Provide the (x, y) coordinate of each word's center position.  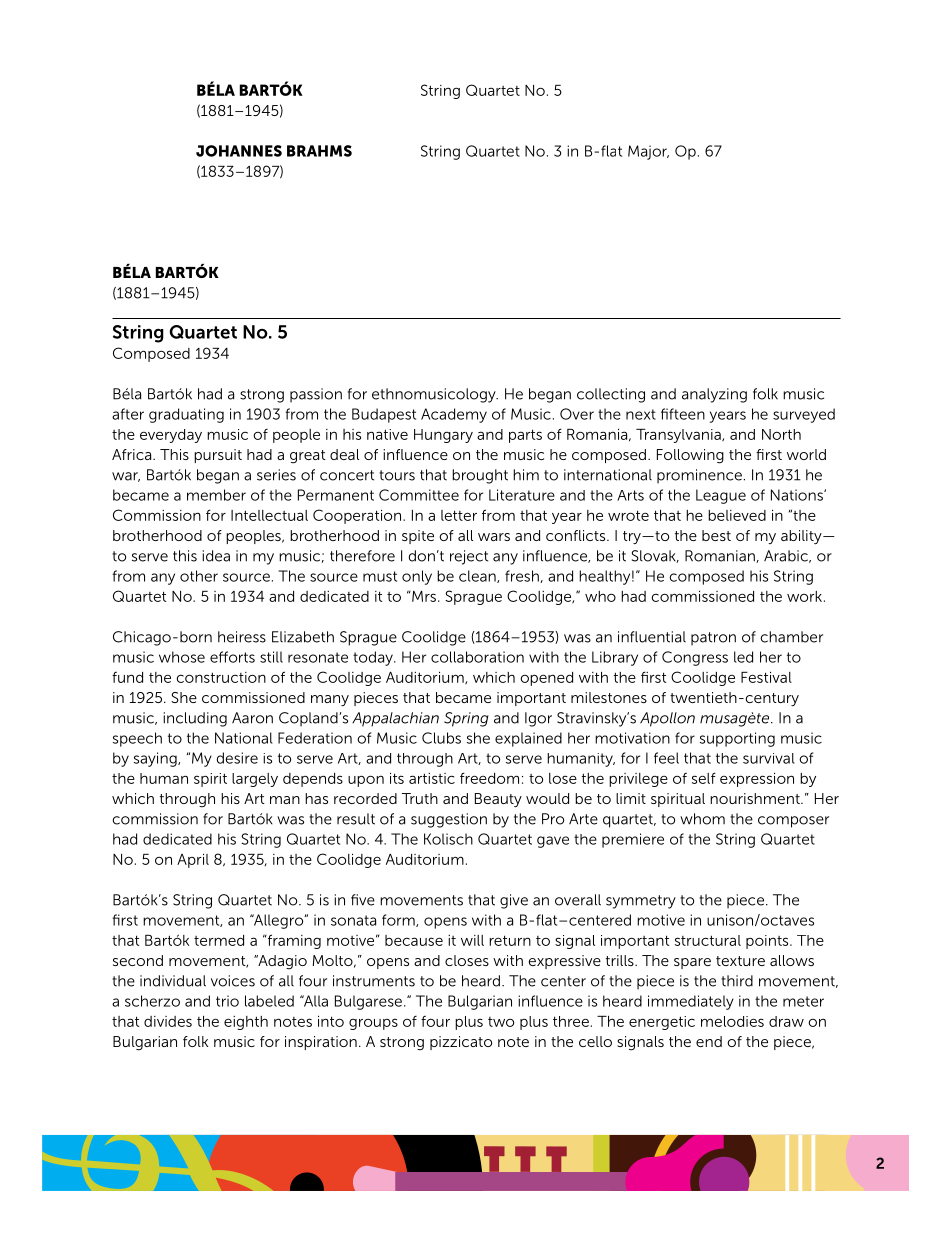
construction (221, 677)
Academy (454, 415)
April (193, 861)
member (216, 495)
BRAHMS (319, 151)
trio (227, 1001)
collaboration (477, 657)
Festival (766, 677)
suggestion (449, 820)
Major (648, 152)
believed (737, 515)
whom (702, 819)
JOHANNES (239, 151)
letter (459, 515)
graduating (186, 415)
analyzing (714, 395)
